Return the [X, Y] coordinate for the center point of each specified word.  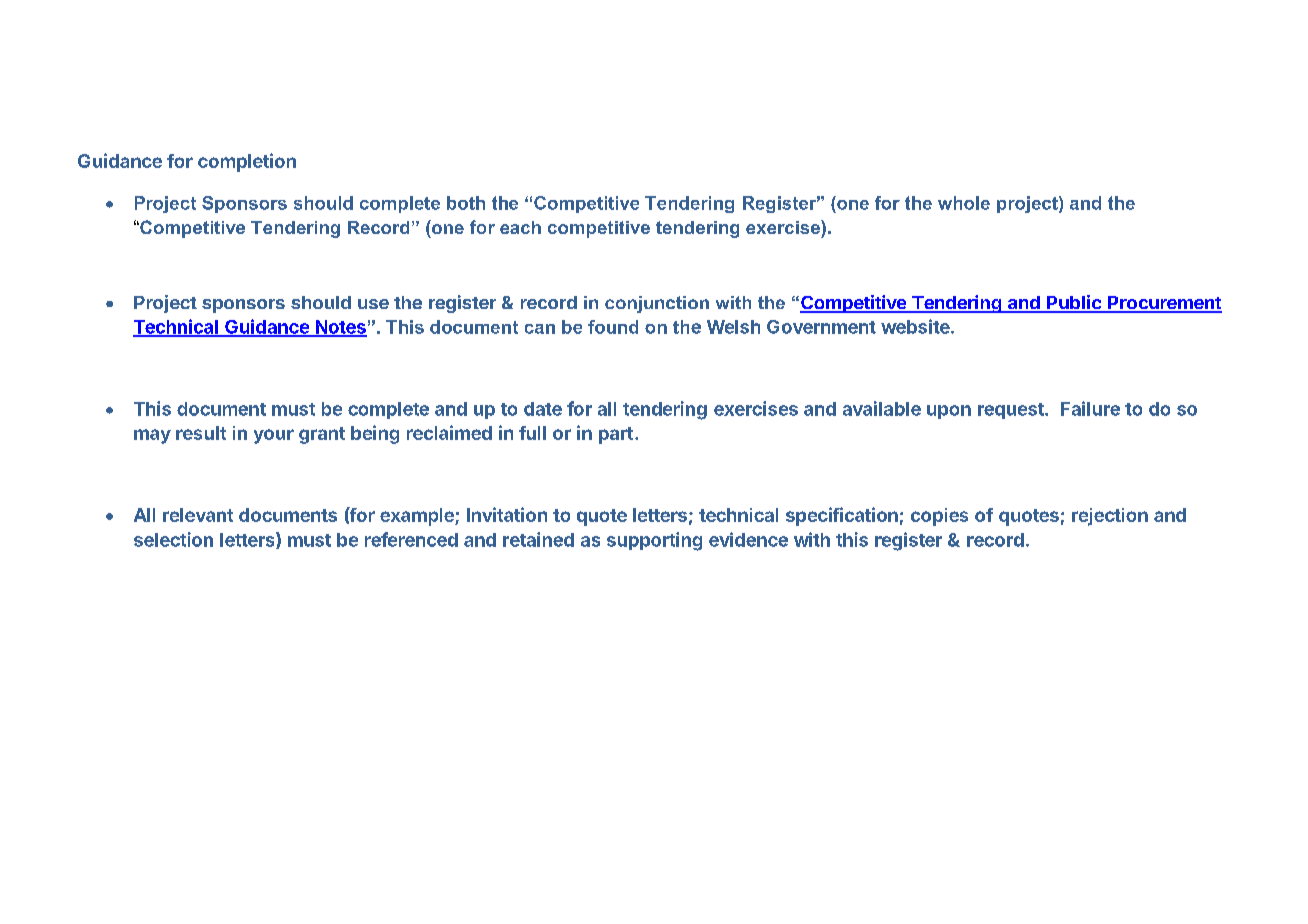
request [1012, 411]
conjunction [657, 304]
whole [964, 203]
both [466, 203]
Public [1074, 303]
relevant [198, 515]
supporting [654, 541]
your [274, 436]
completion [247, 162]
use [373, 304]
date [543, 409]
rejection [1110, 517]
